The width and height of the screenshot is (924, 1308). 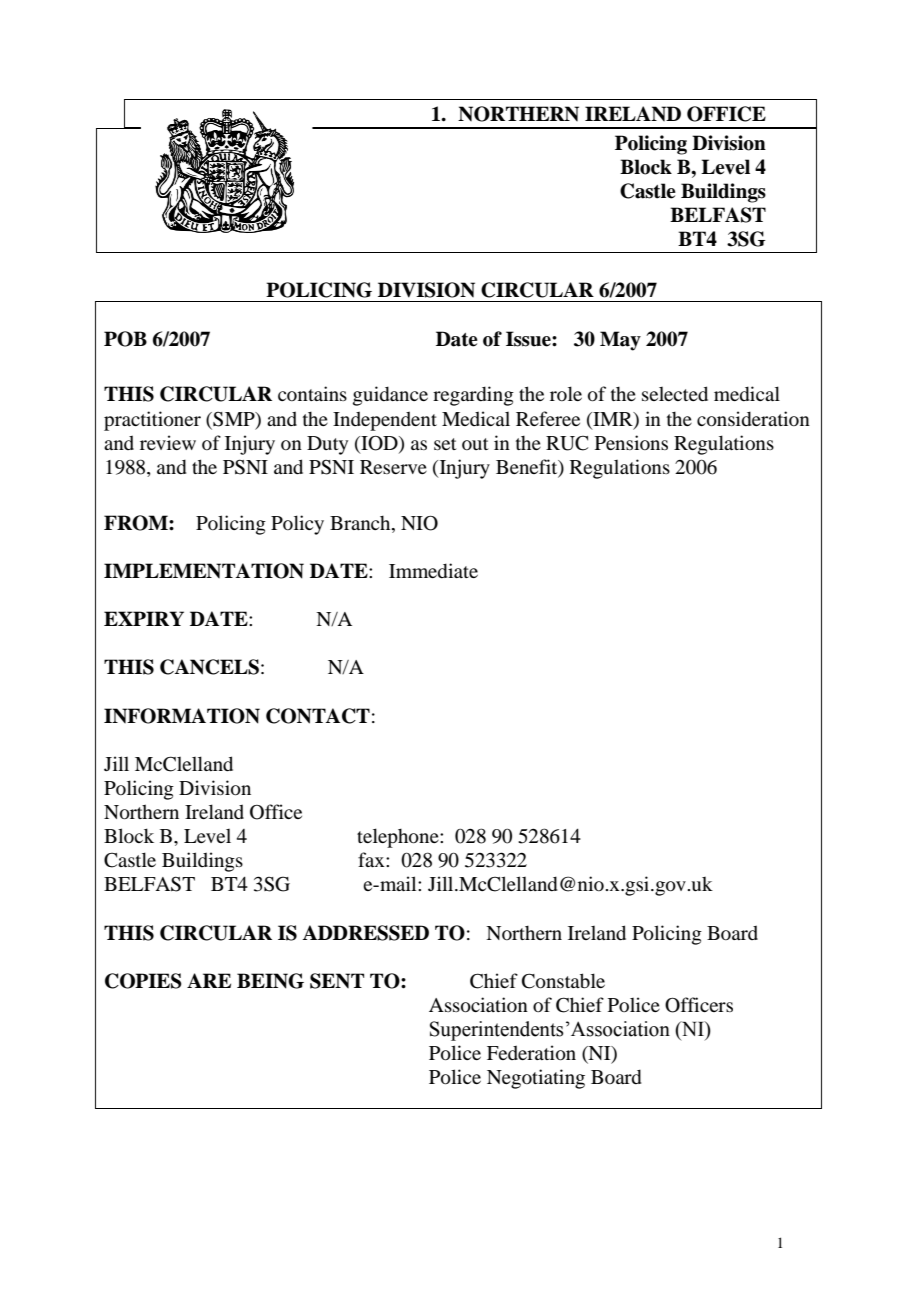 I want to click on ARE, so click(x=209, y=980).
